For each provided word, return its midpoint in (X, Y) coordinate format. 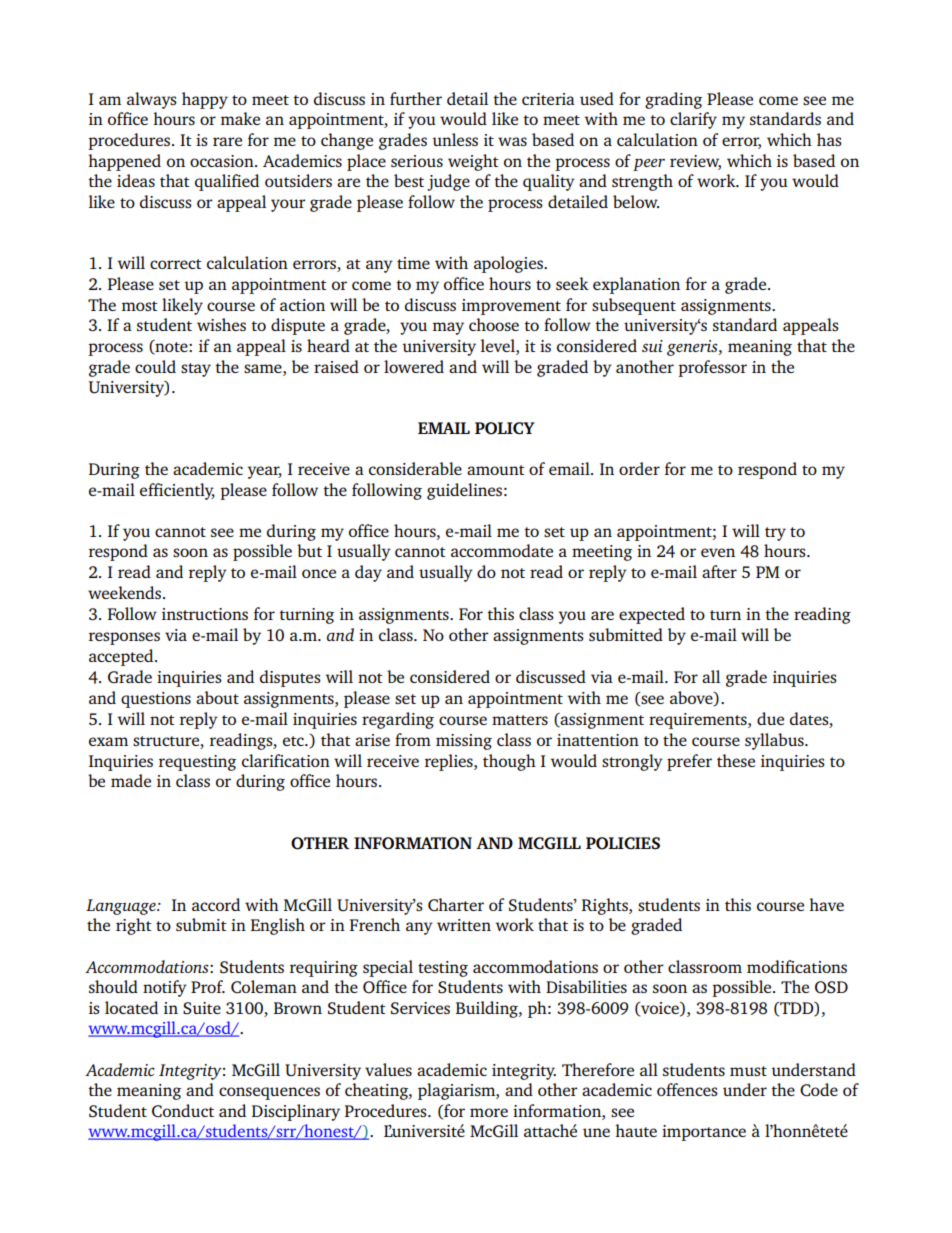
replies (450, 762)
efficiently (177, 491)
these (736, 760)
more (489, 1112)
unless (455, 139)
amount (496, 470)
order (639, 468)
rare (227, 141)
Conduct (183, 1110)
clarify (693, 120)
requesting (197, 763)
